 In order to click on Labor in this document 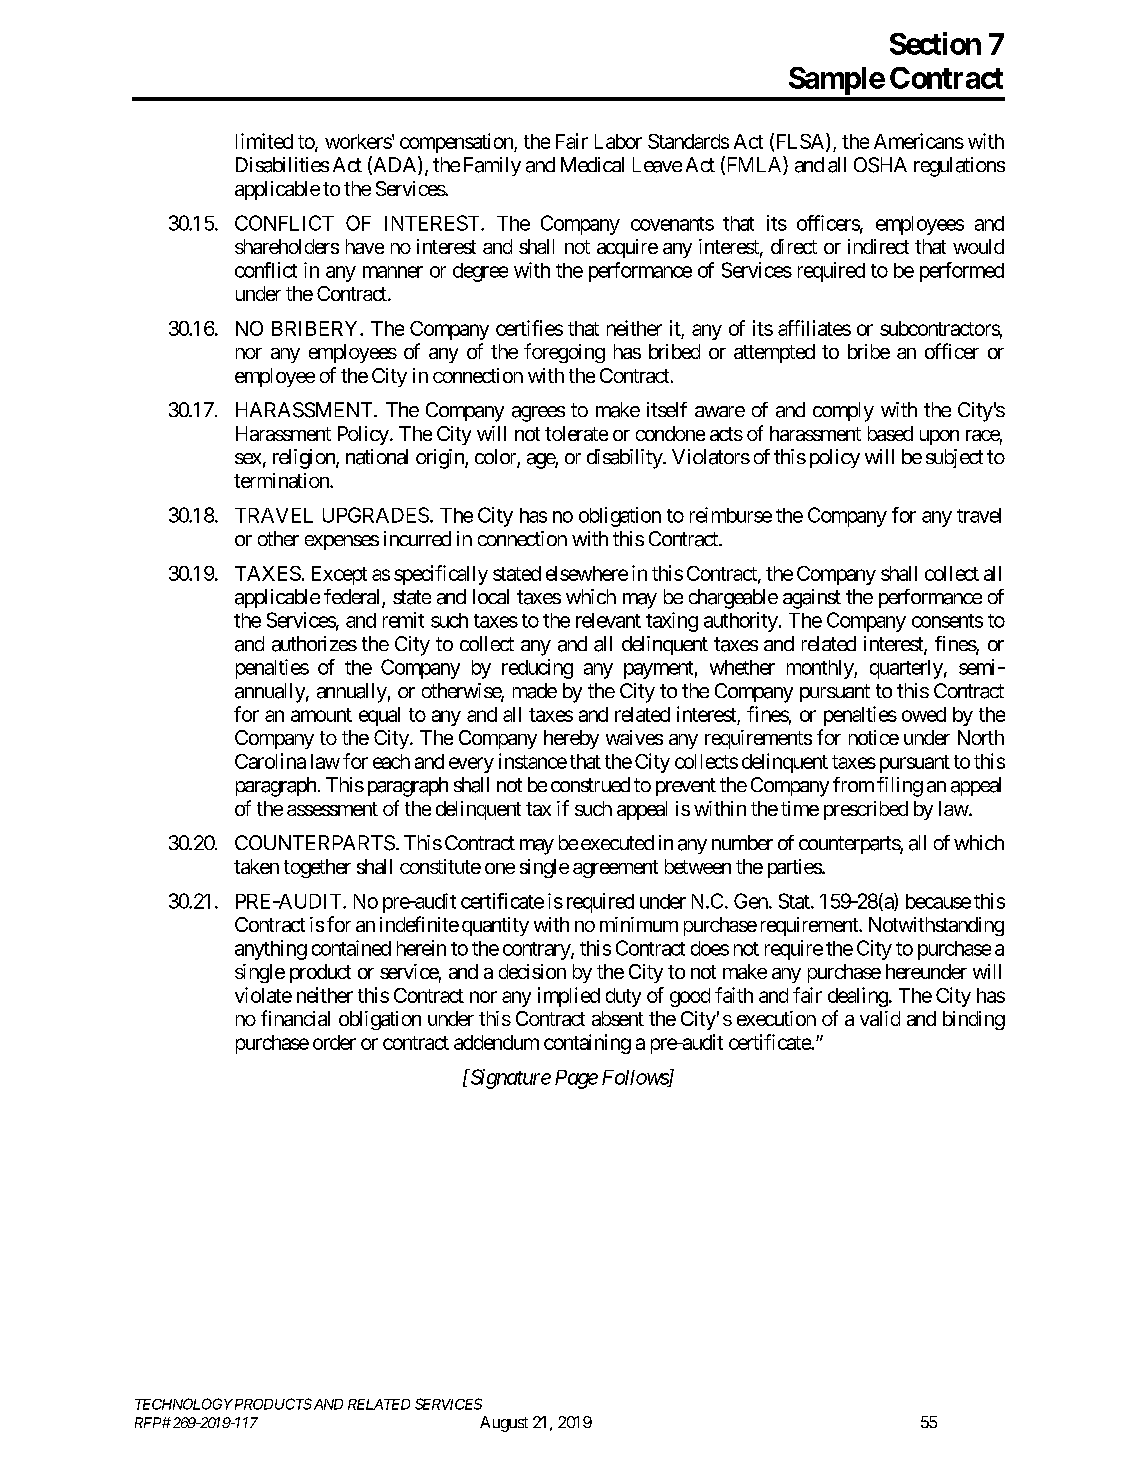, I will do `click(618, 141)`.
